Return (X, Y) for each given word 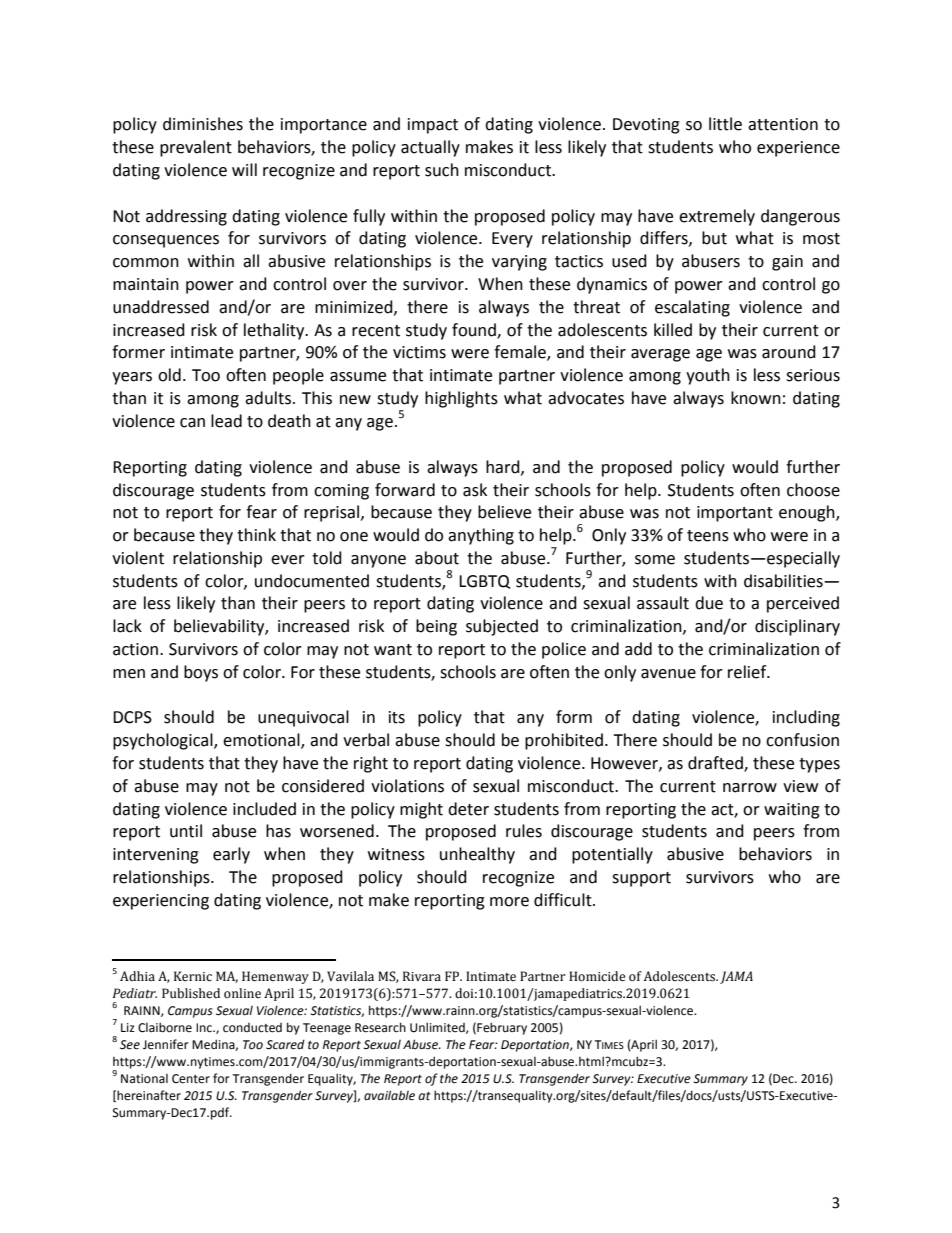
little (725, 124)
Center (191, 1079)
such (442, 170)
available (389, 1095)
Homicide (597, 976)
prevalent (196, 148)
